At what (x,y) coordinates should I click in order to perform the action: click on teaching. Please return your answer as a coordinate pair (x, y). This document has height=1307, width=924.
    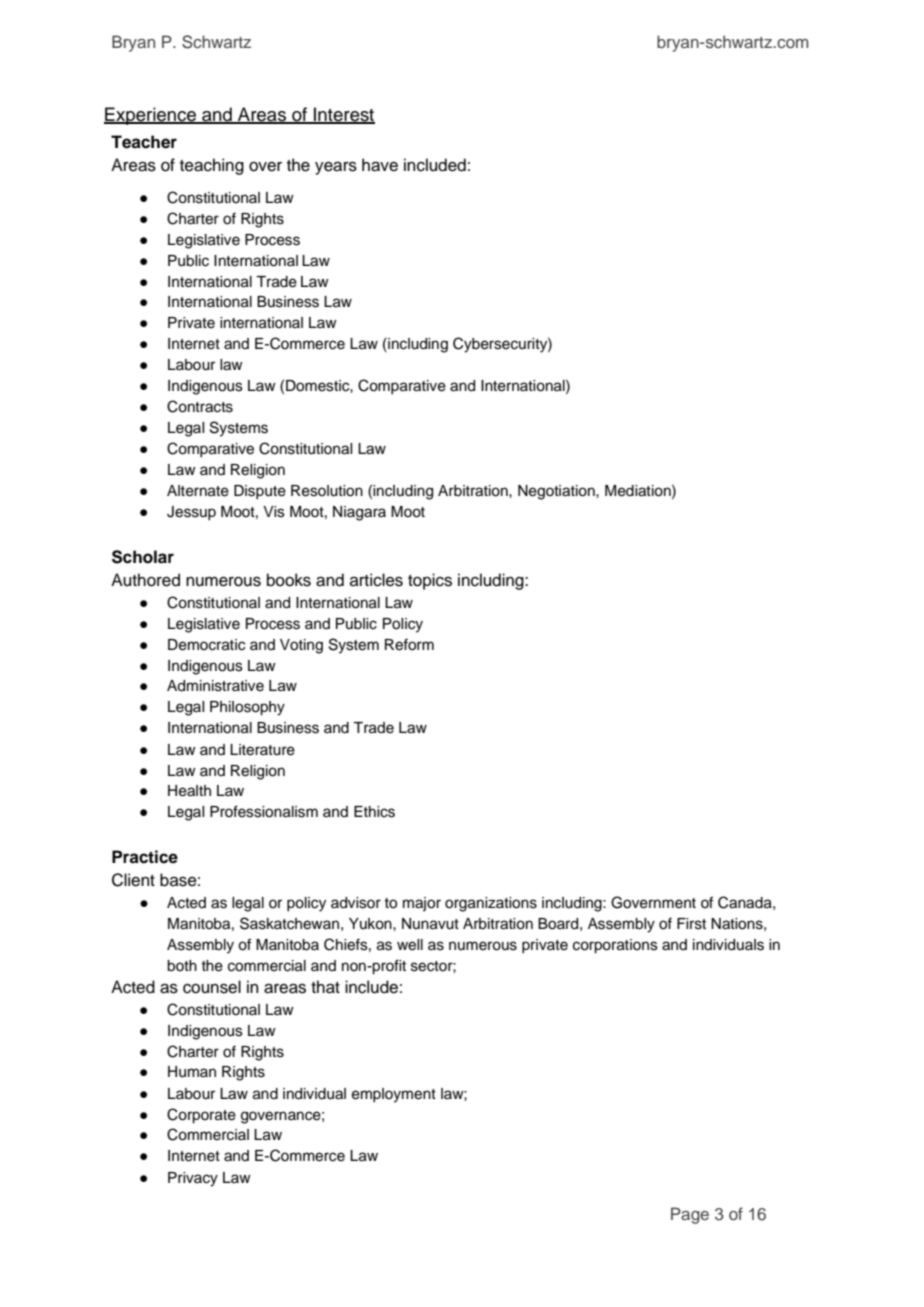
    Looking at the image, I should click on (212, 166).
